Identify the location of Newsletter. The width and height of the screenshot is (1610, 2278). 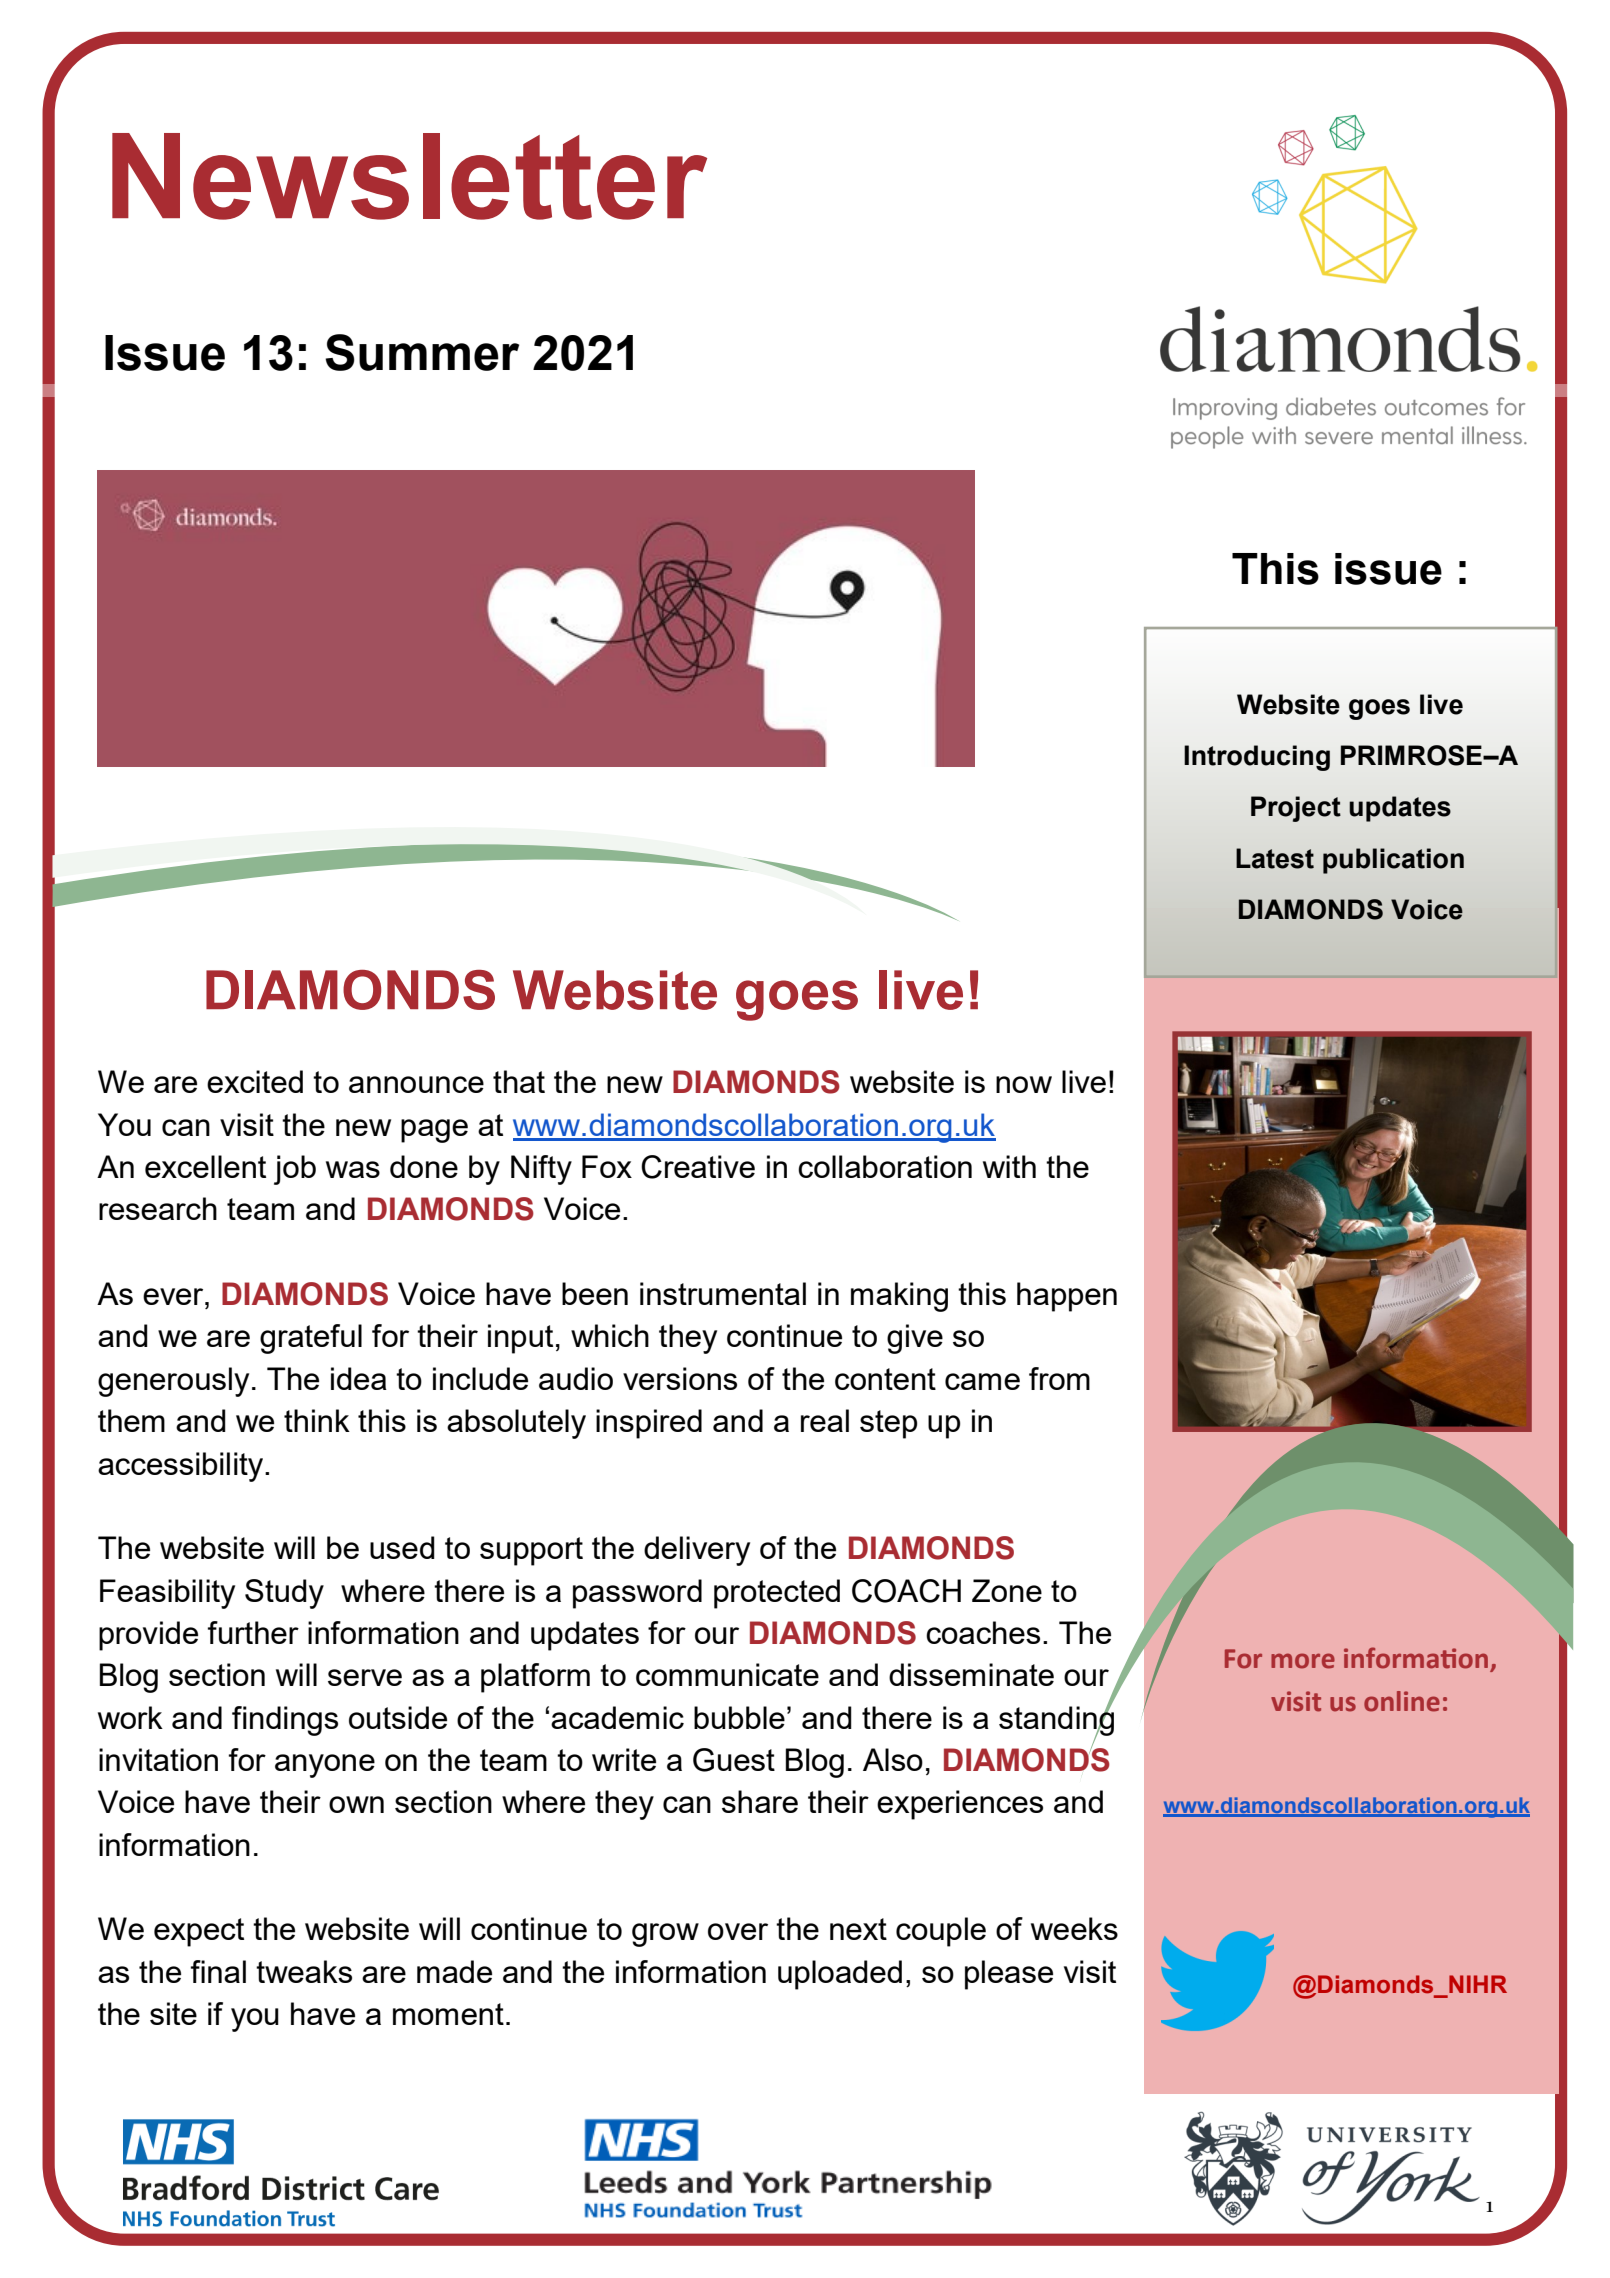
(409, 176).
